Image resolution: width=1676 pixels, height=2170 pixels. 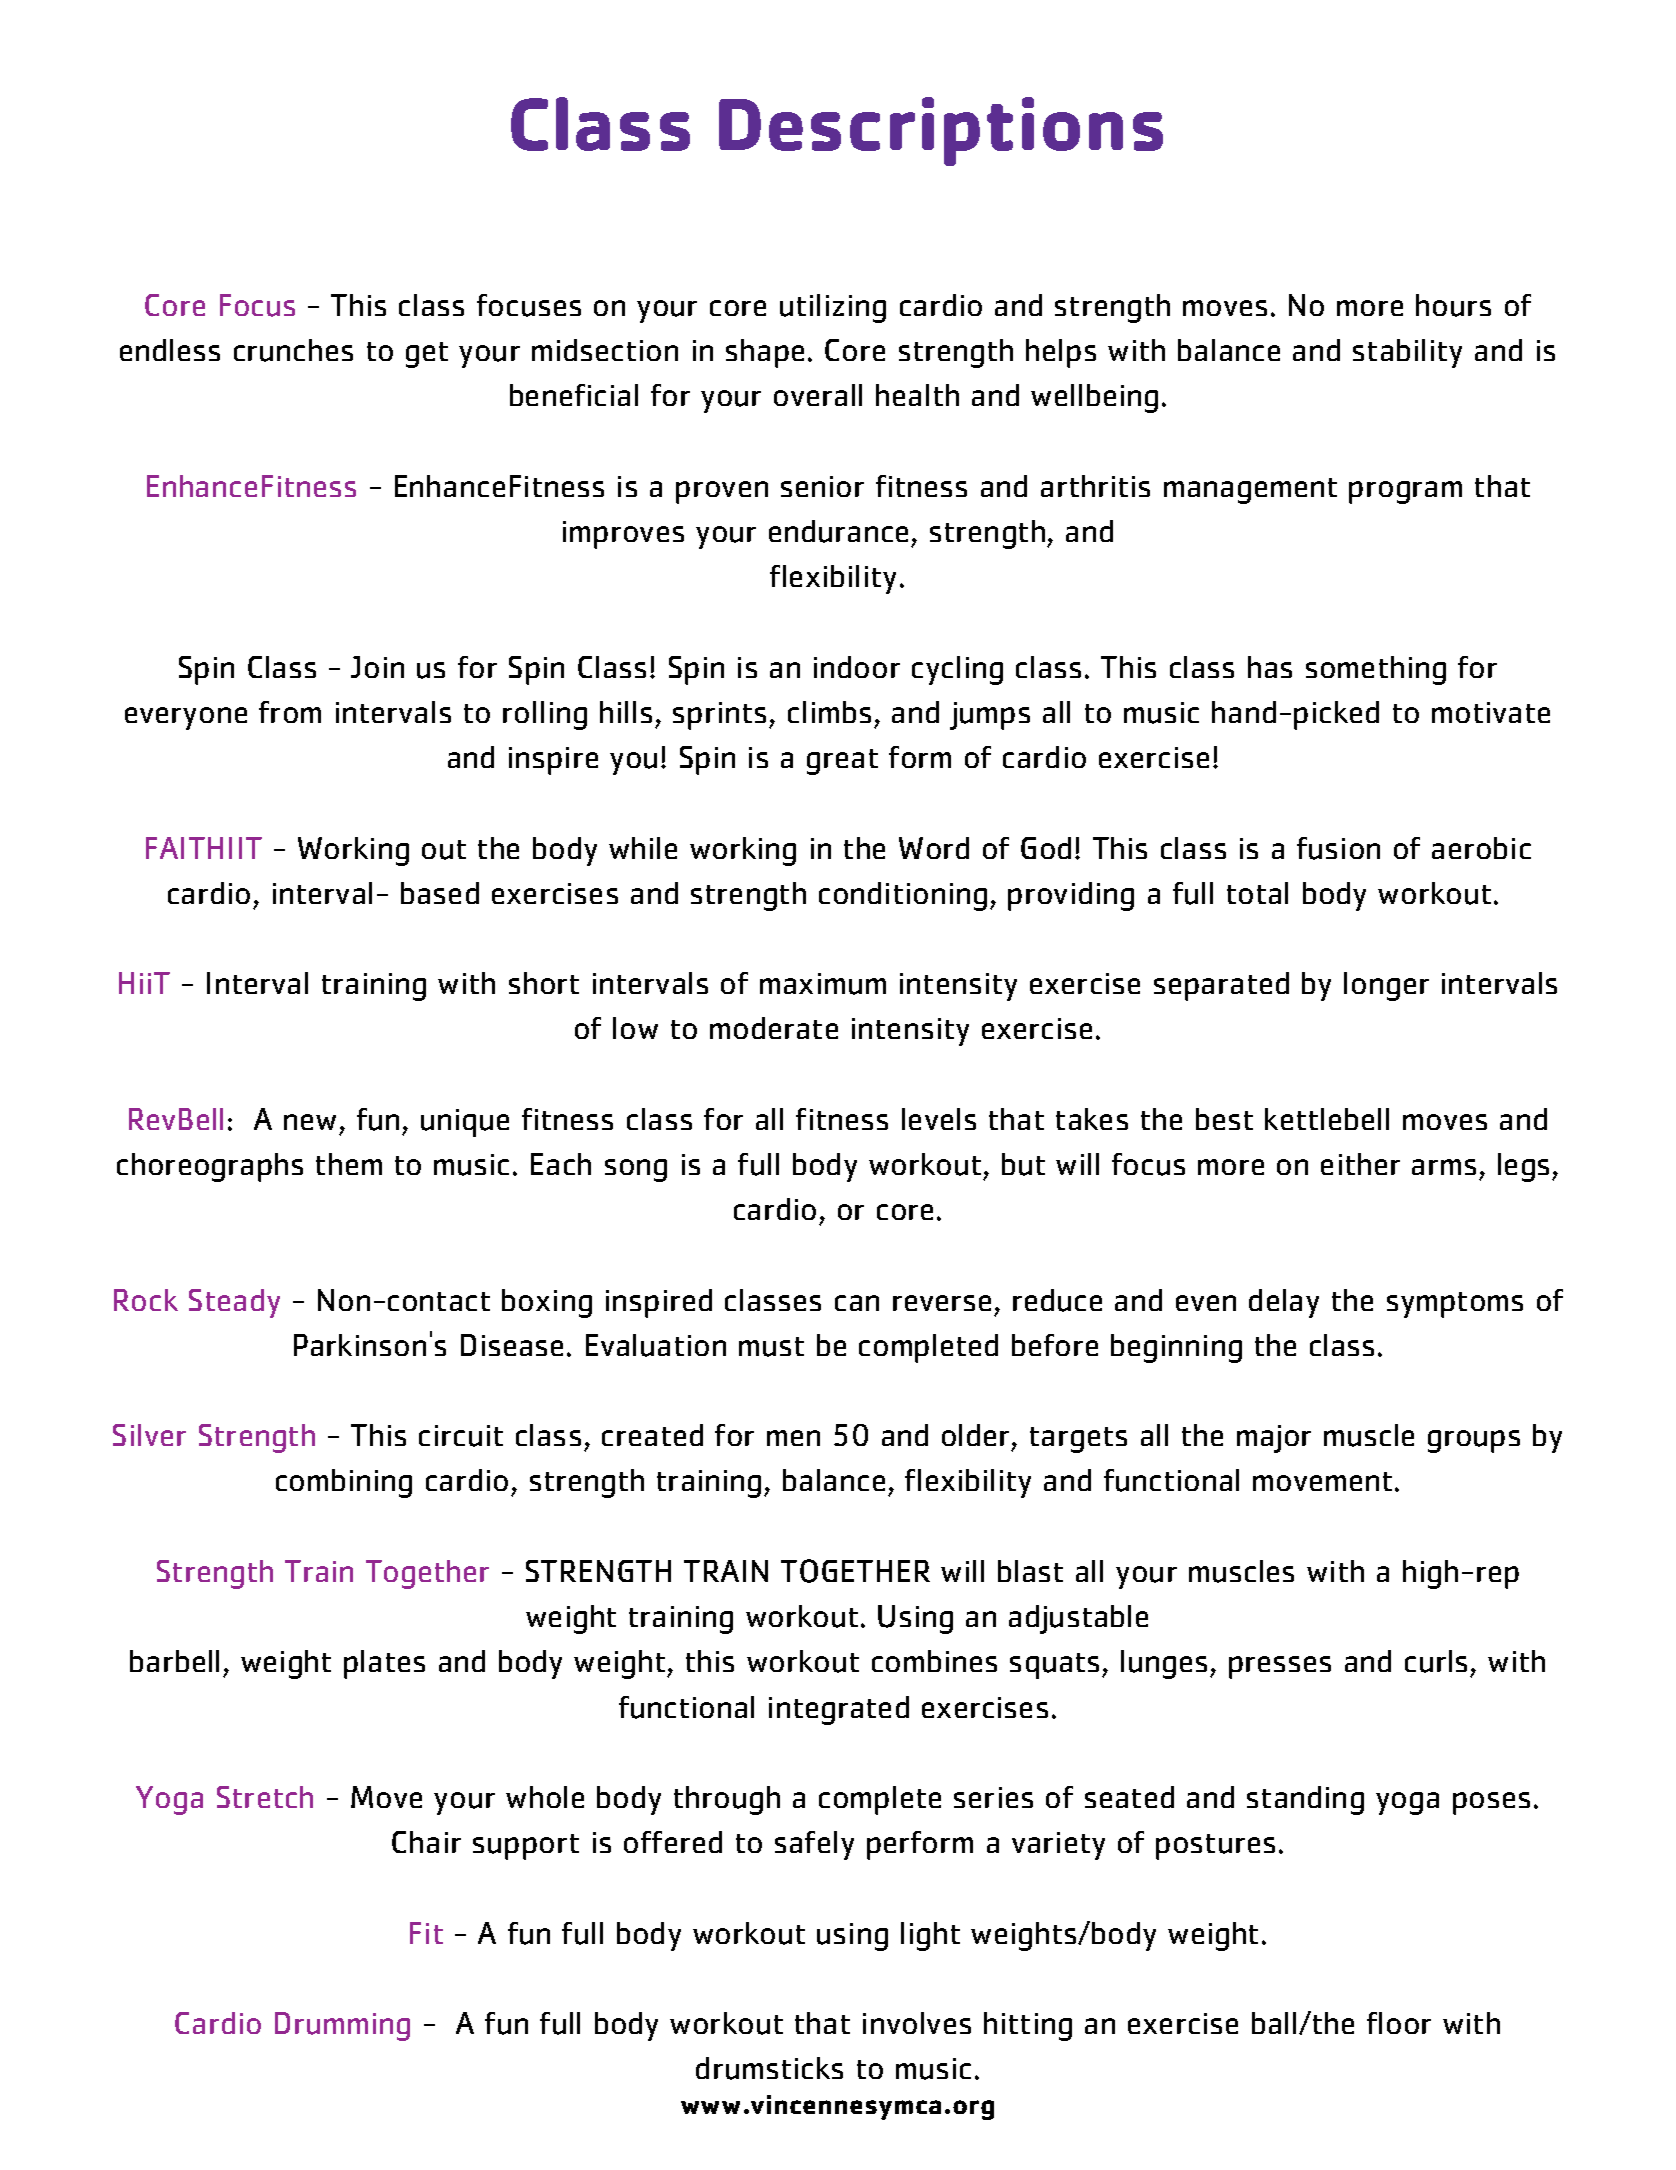 I want to click on kettlebell, so click(x=1327, y=1119).
